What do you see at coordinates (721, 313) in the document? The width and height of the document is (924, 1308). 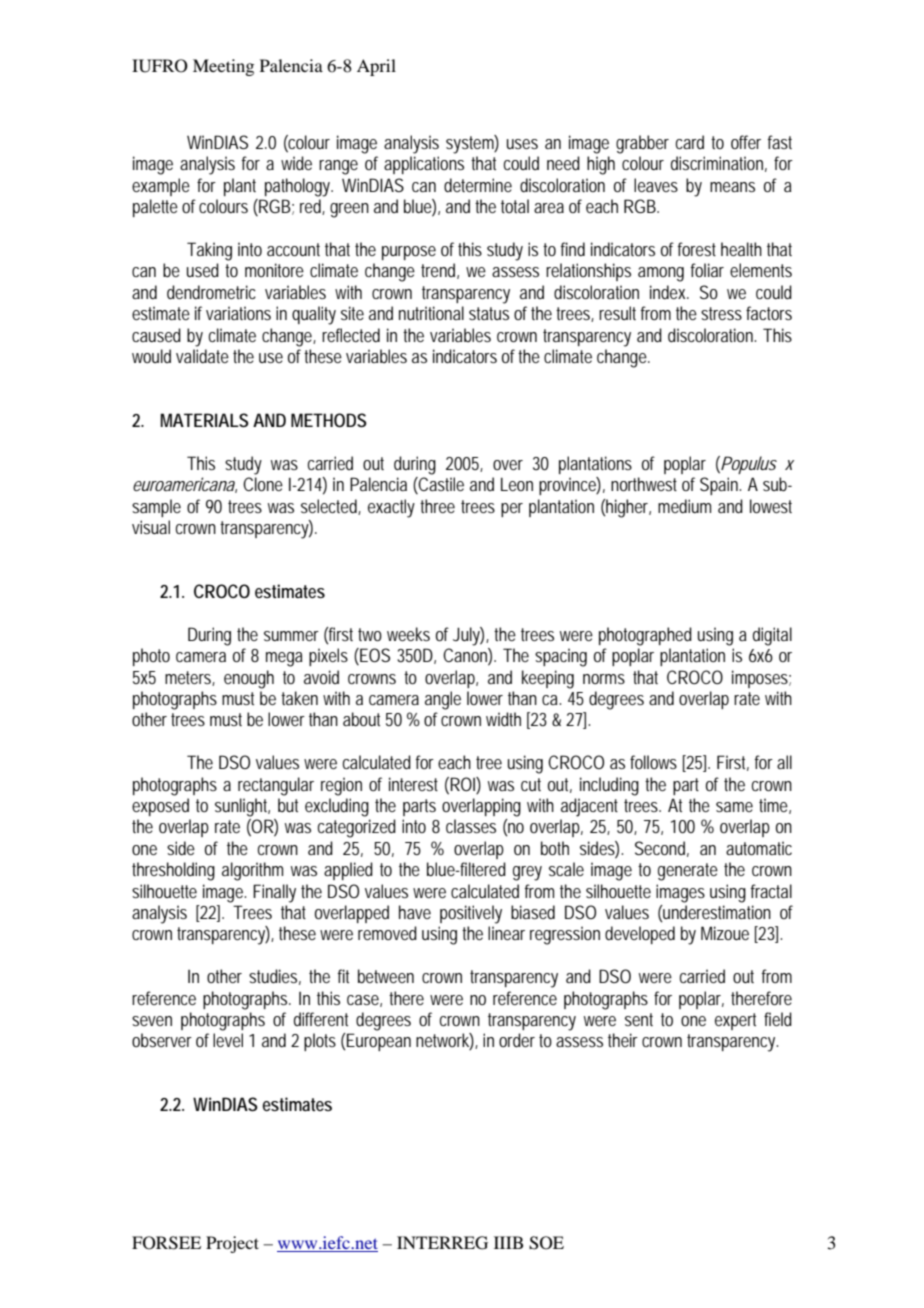 I see `stress` at bounding box center [721, 313].
